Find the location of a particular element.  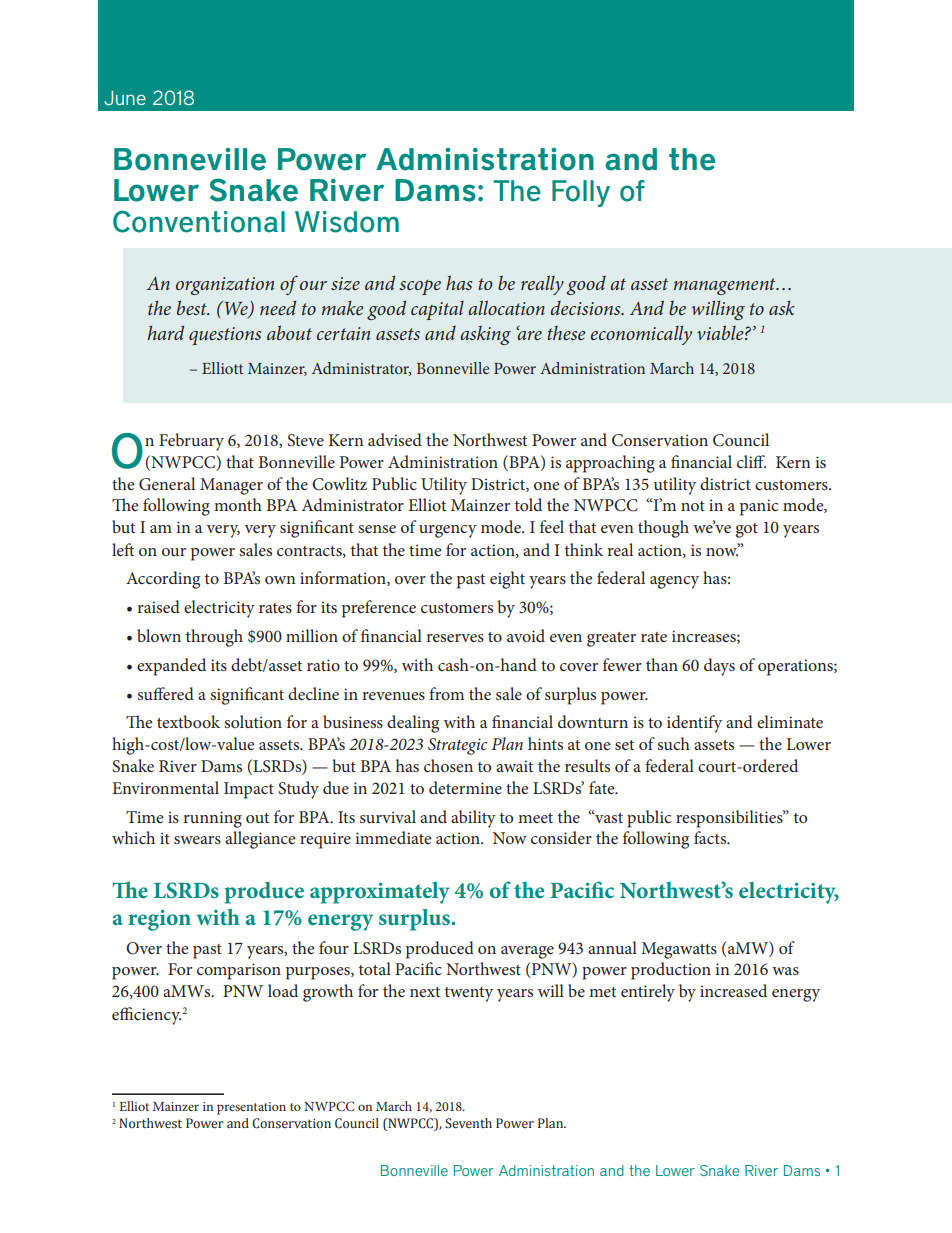

increased is located at coordinates (733, 990).
